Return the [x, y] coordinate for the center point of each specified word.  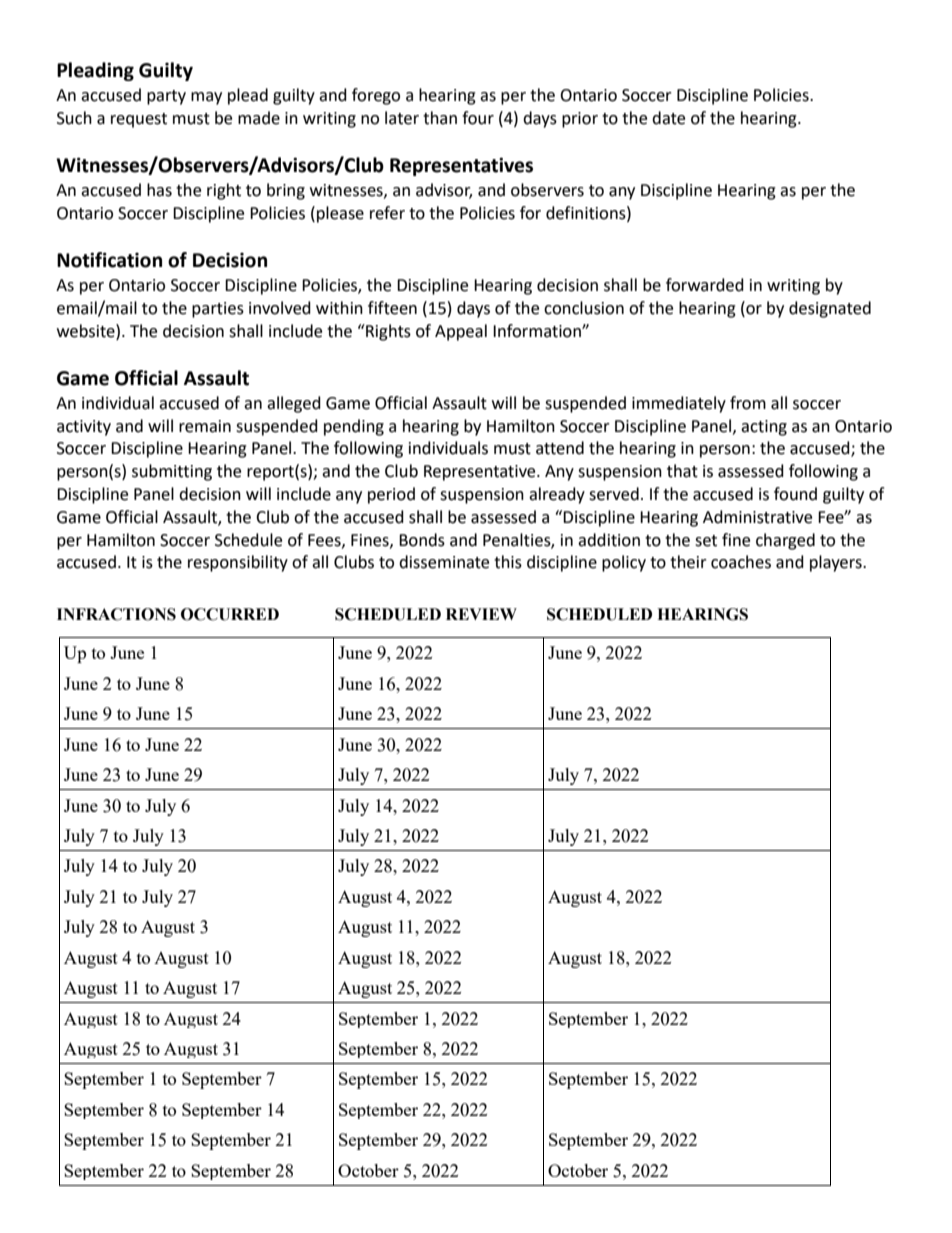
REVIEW [481, 614]
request [139, 120]
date [668, 118]
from [748, 403]
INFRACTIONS [116, 614]
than [440, 118]
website [87, 331]
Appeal [461, 332]
